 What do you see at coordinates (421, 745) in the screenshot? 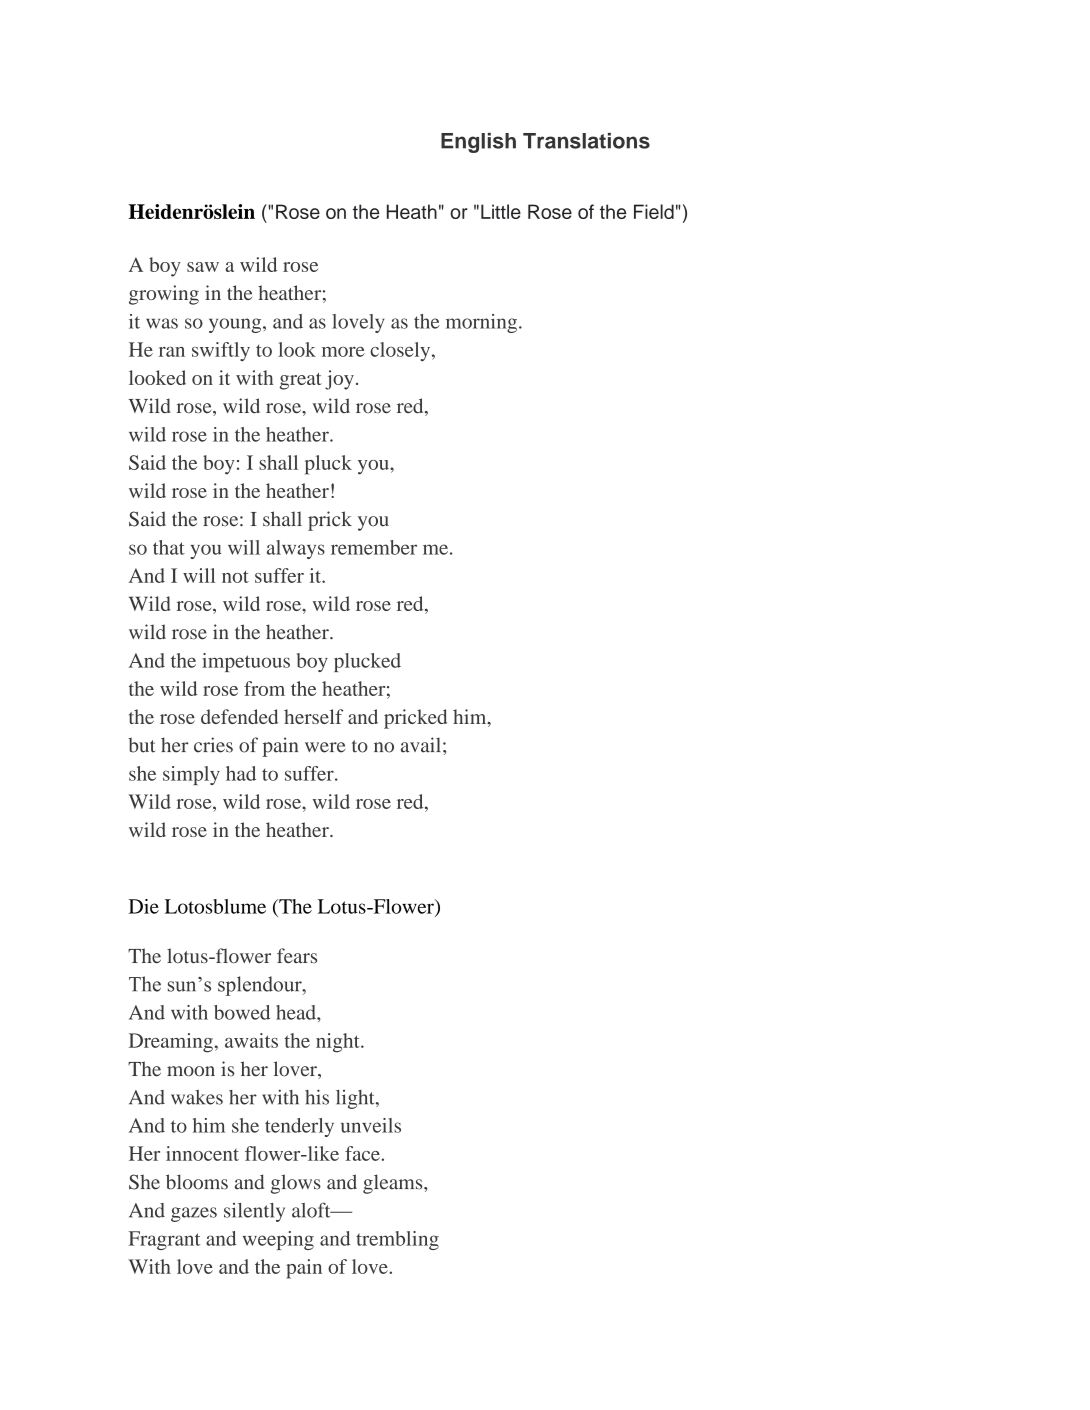
I see `avail` at bounding box center [421, 745].
